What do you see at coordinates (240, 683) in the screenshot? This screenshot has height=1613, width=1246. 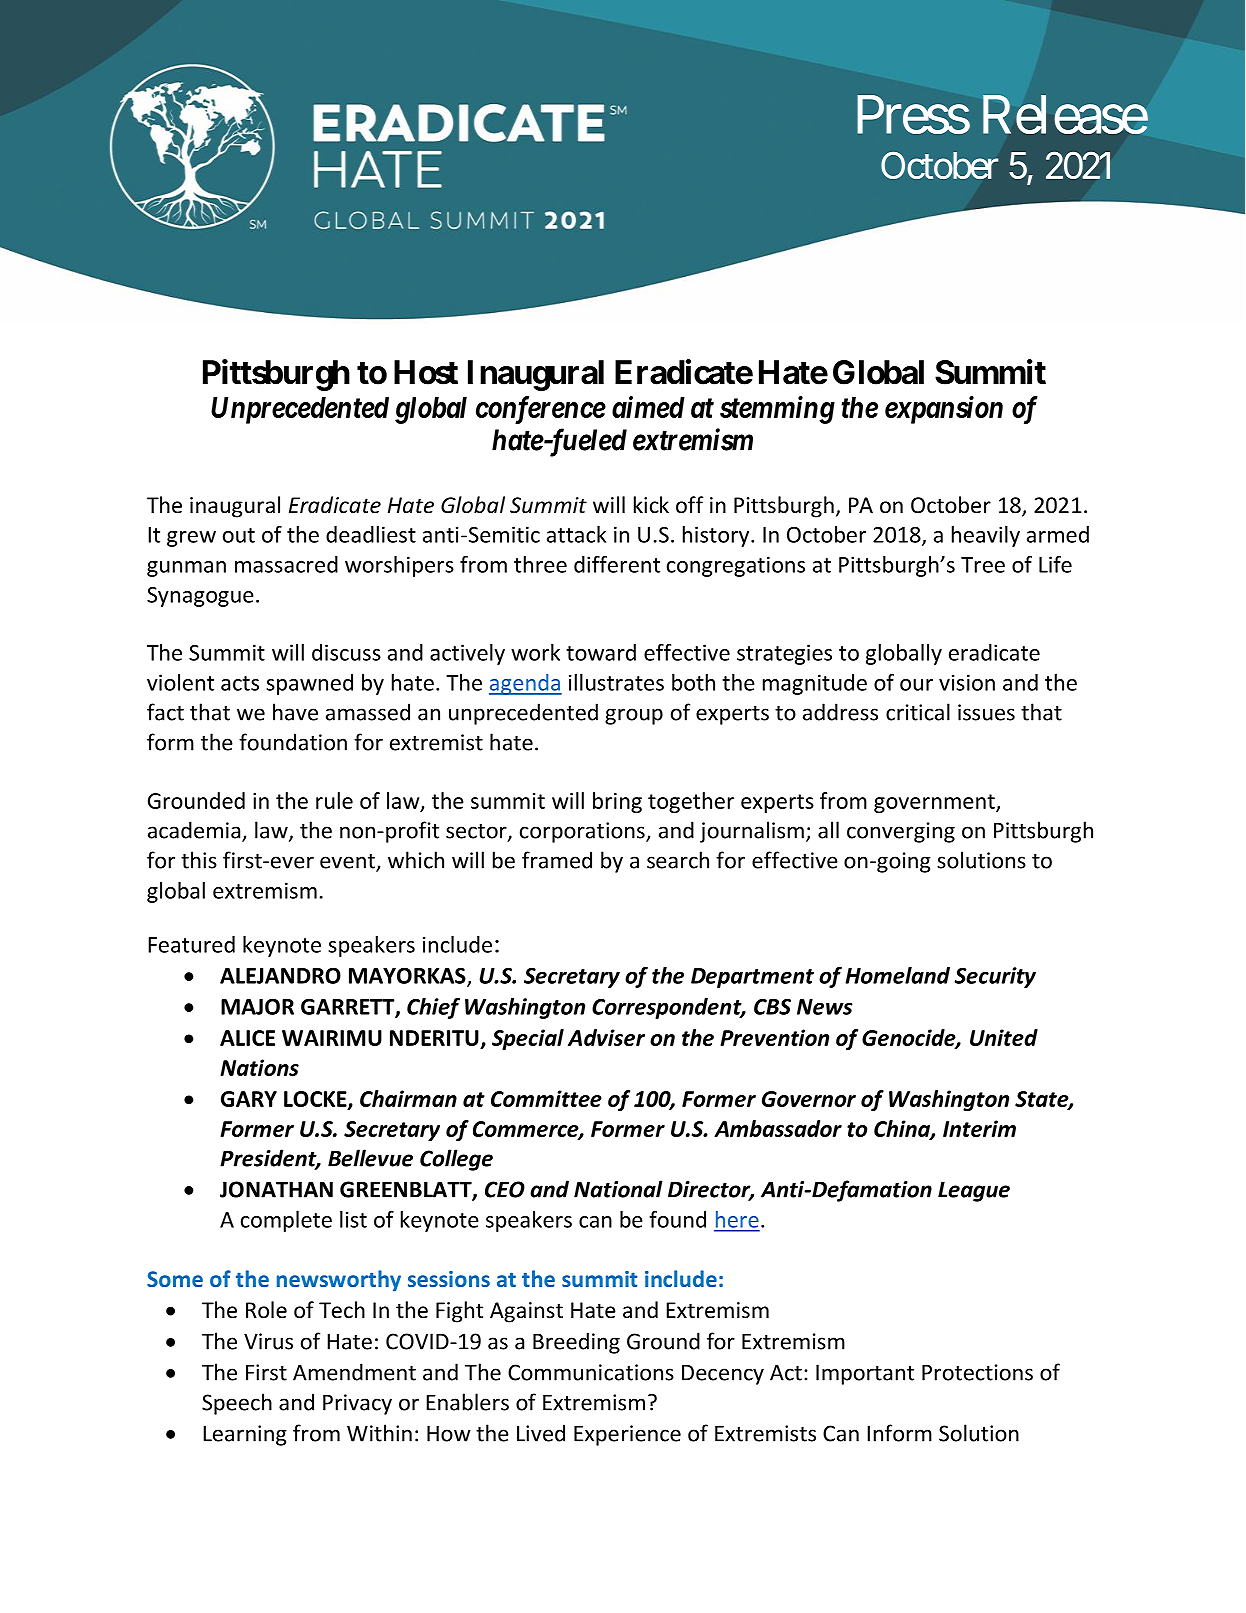 I see `acts` at bounding box center [240, 683].
